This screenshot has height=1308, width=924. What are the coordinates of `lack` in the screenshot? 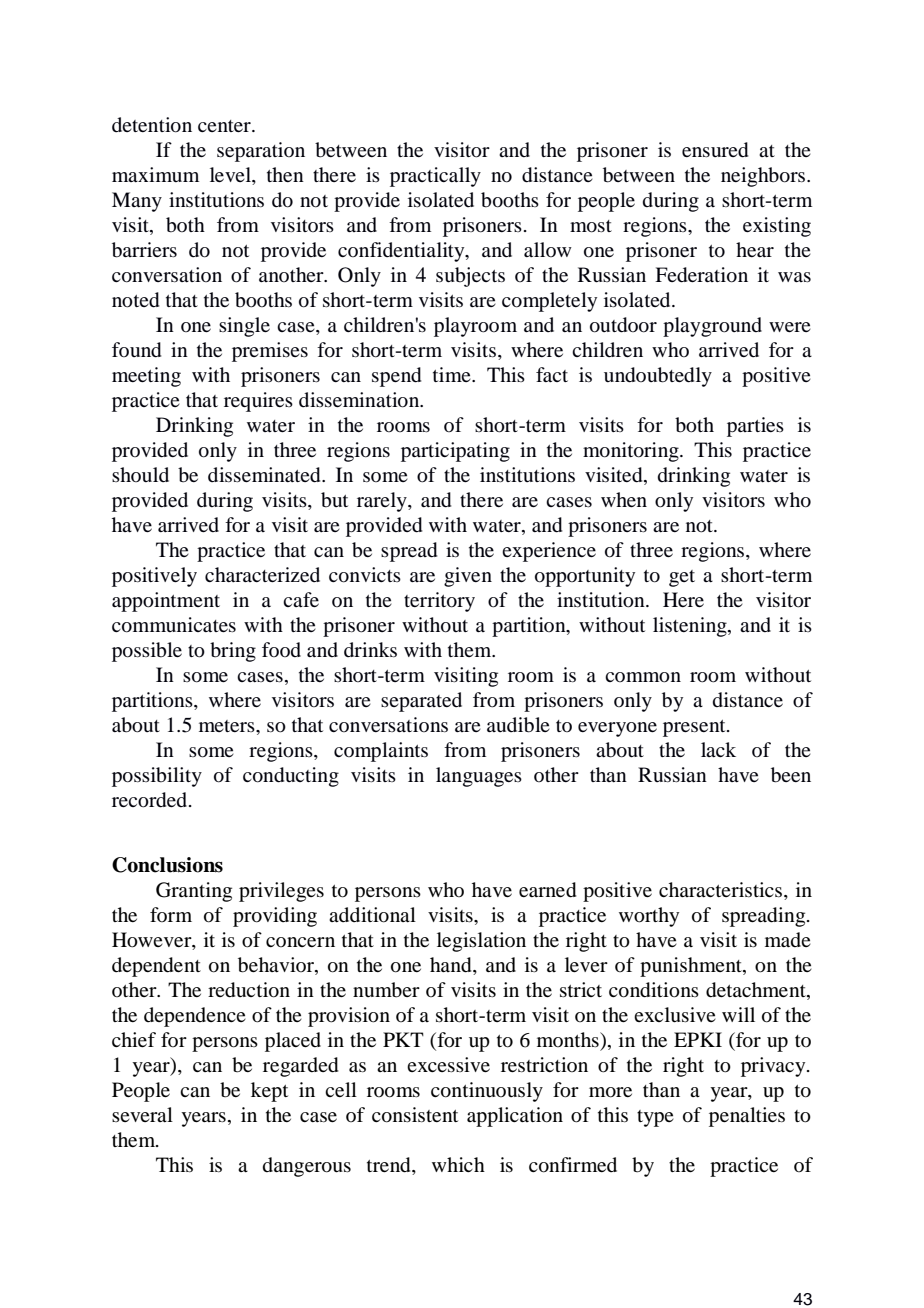 It's located at (718, 750).
